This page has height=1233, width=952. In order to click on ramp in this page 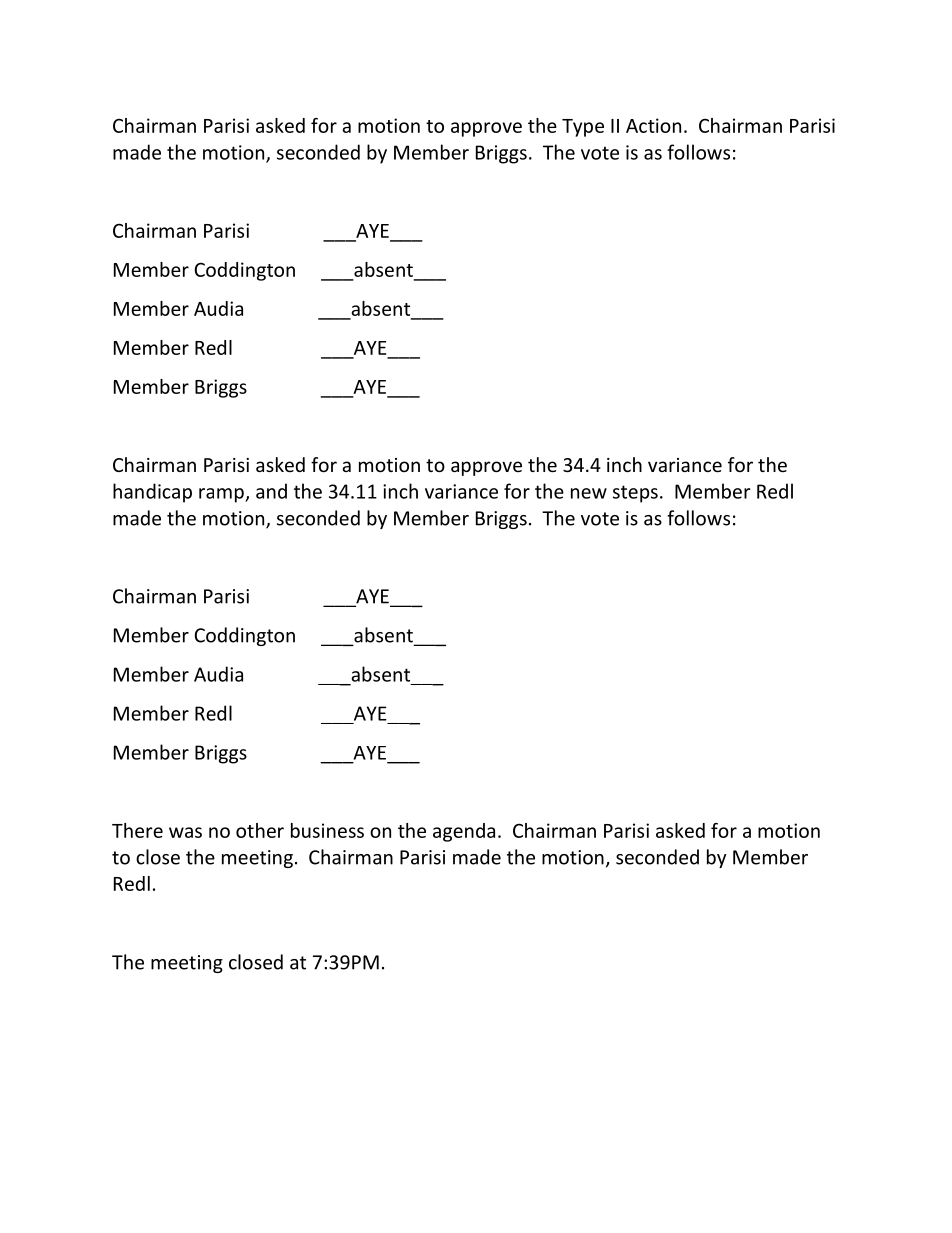, I will do `click(222, 495)`.
